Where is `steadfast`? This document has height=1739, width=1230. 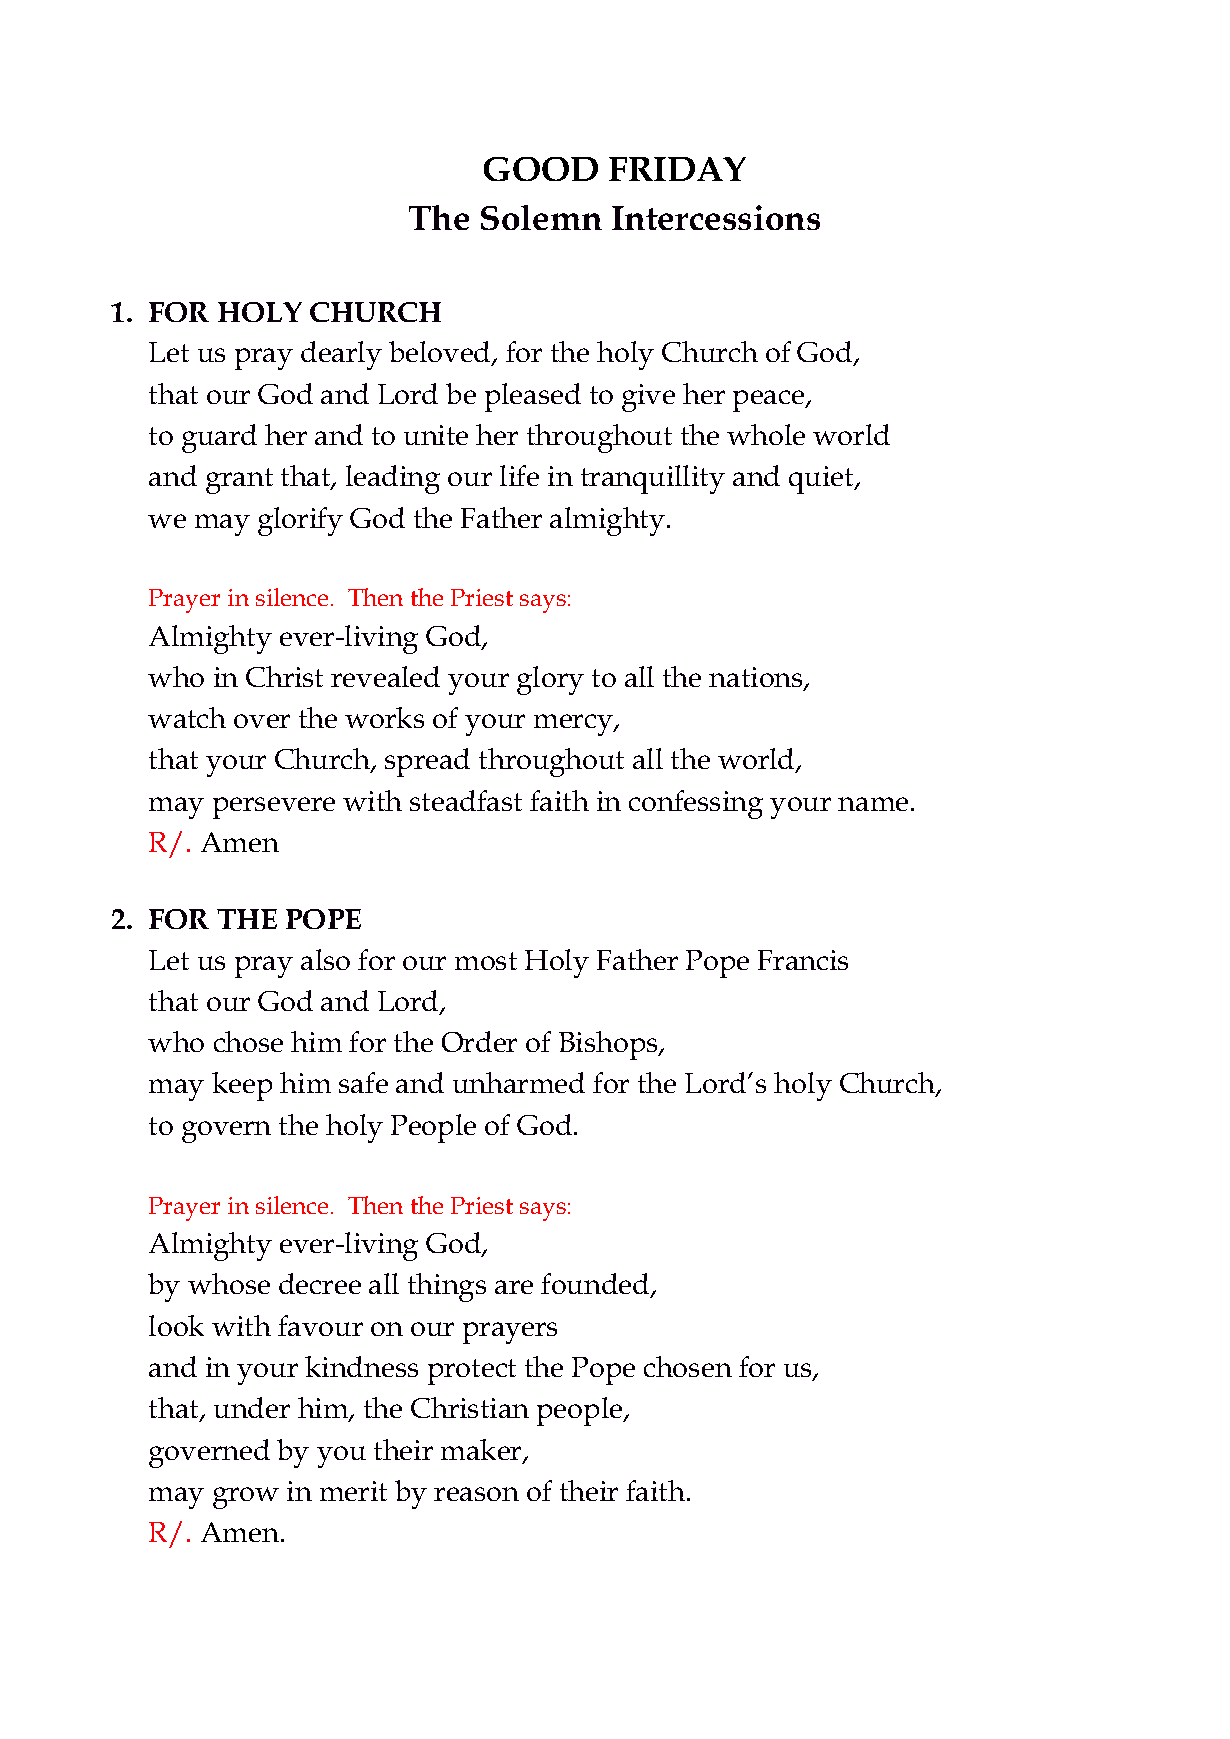 steadfast is located at coordinates (466, 800).
